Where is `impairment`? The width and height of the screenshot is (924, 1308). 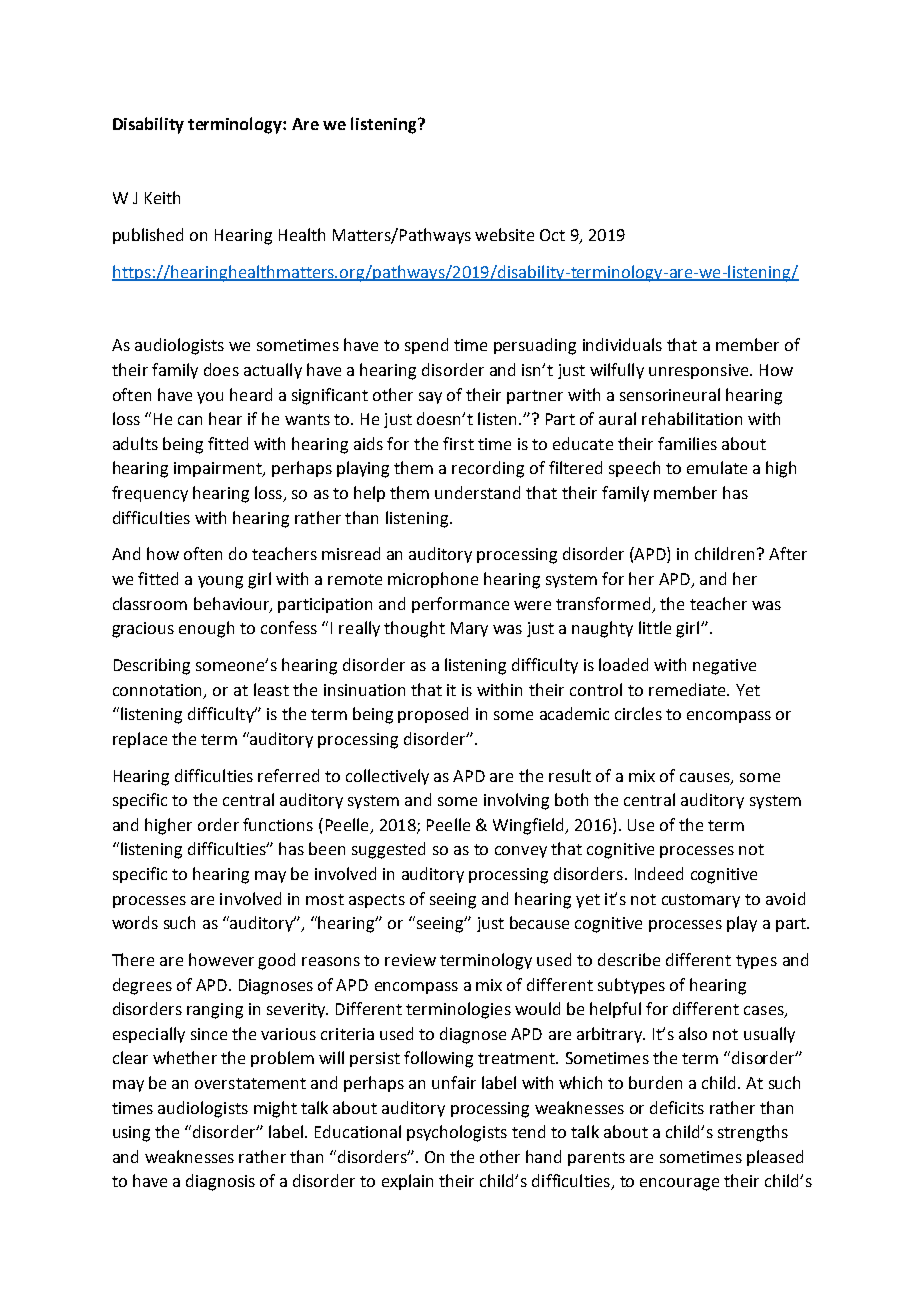 impairment is located at coordinates (219, 469).
